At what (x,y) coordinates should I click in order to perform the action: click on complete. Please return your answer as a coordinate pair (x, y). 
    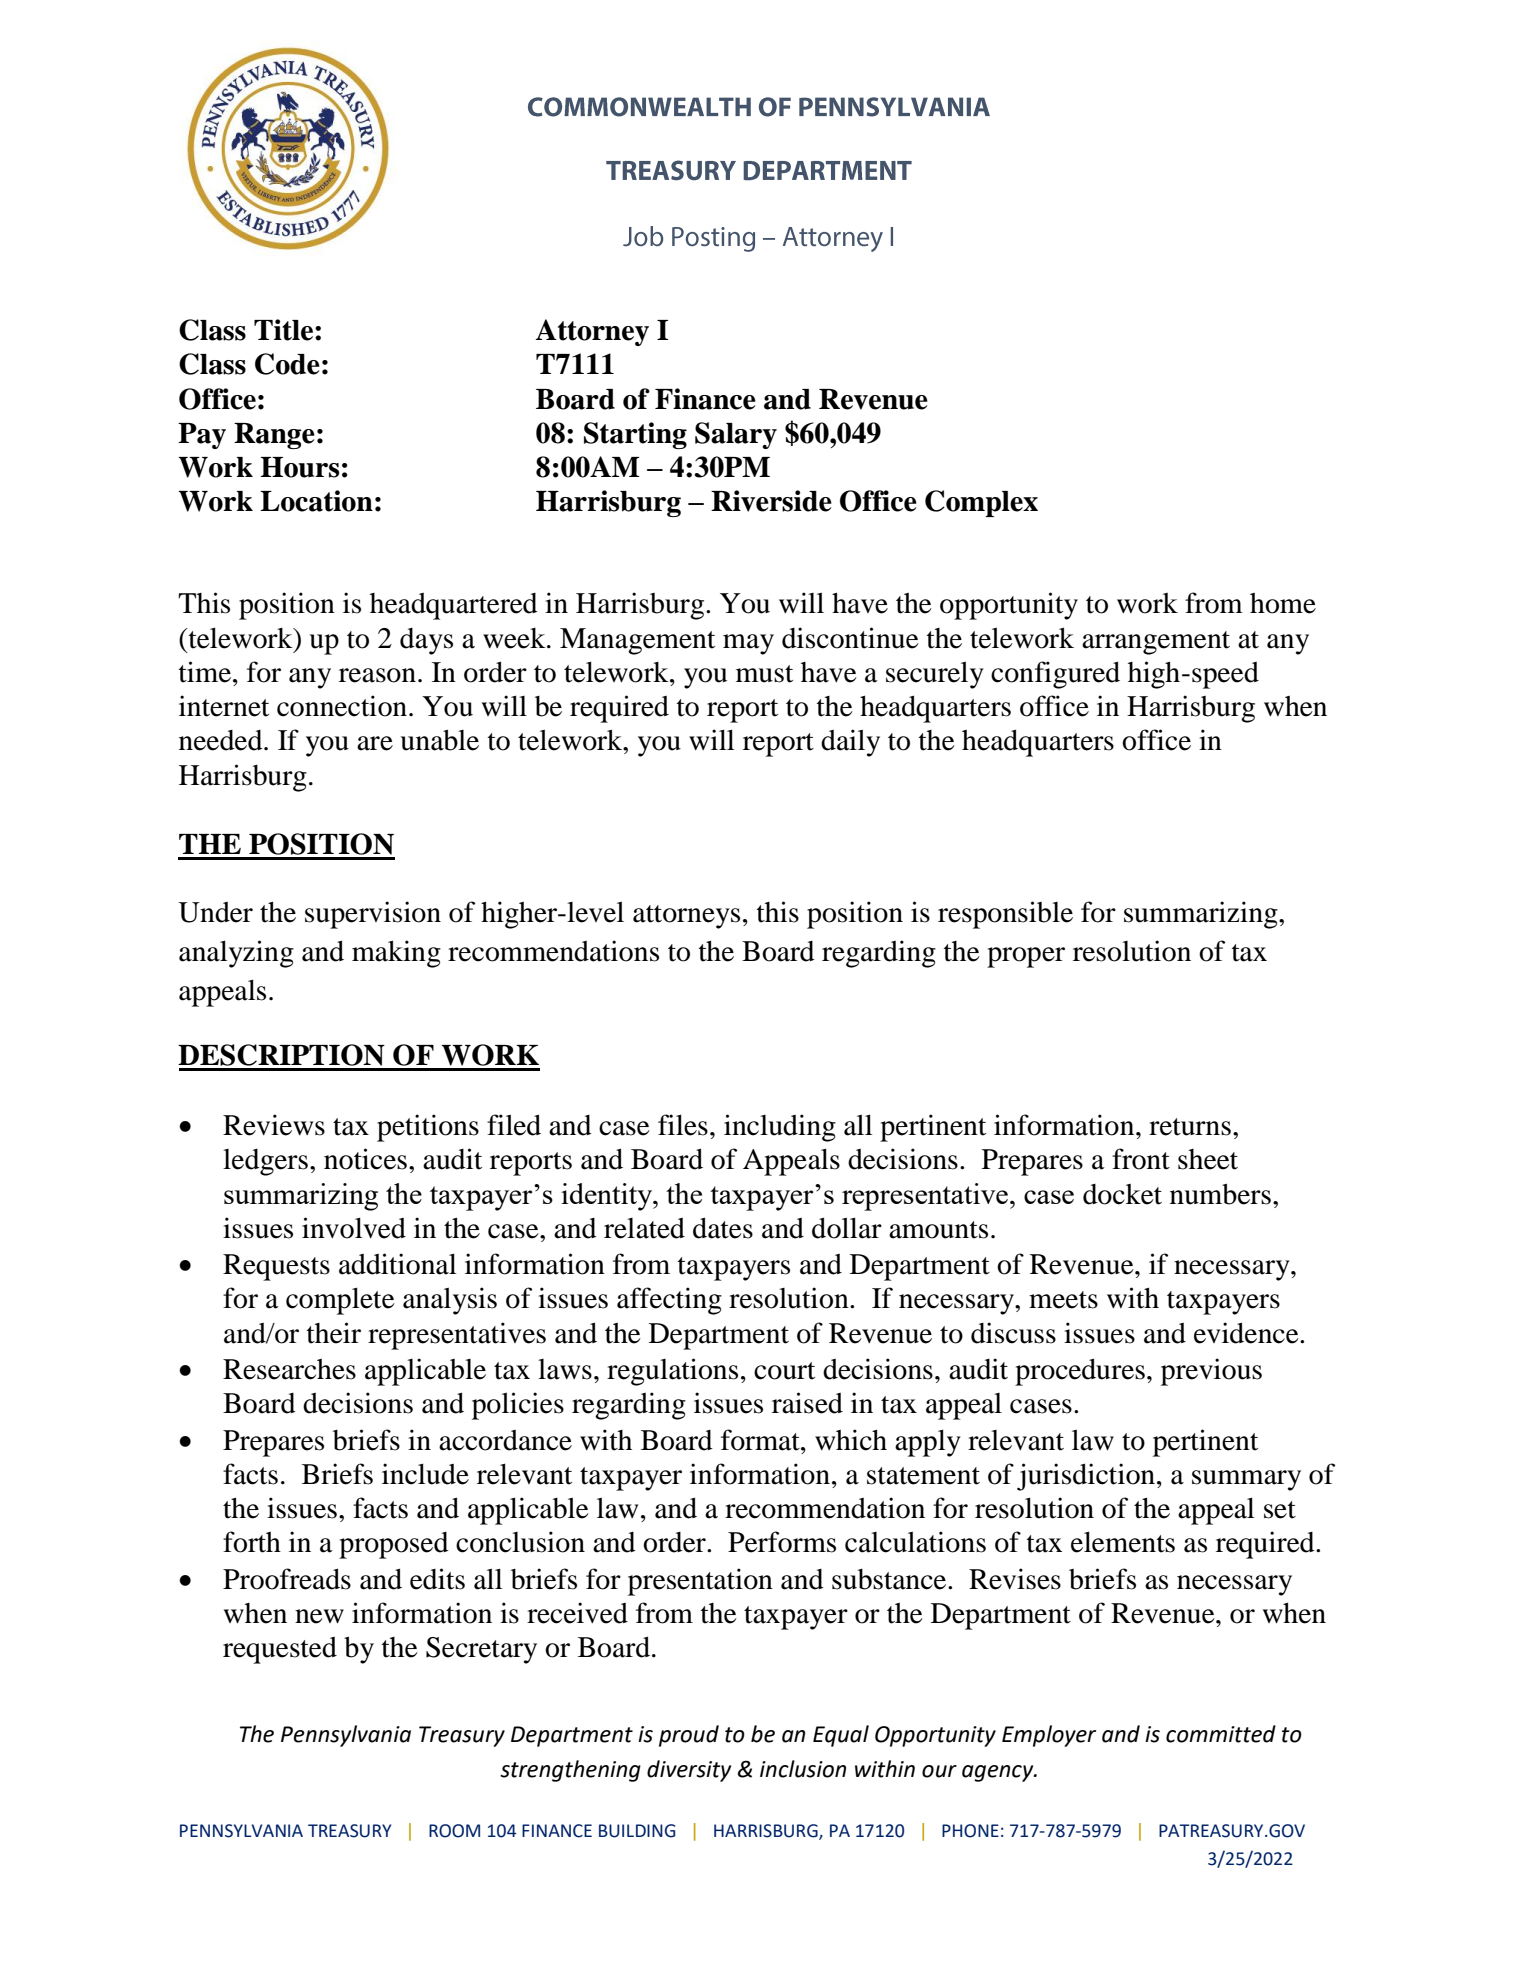
    Looking at the image, I should click on (340, 1301).
